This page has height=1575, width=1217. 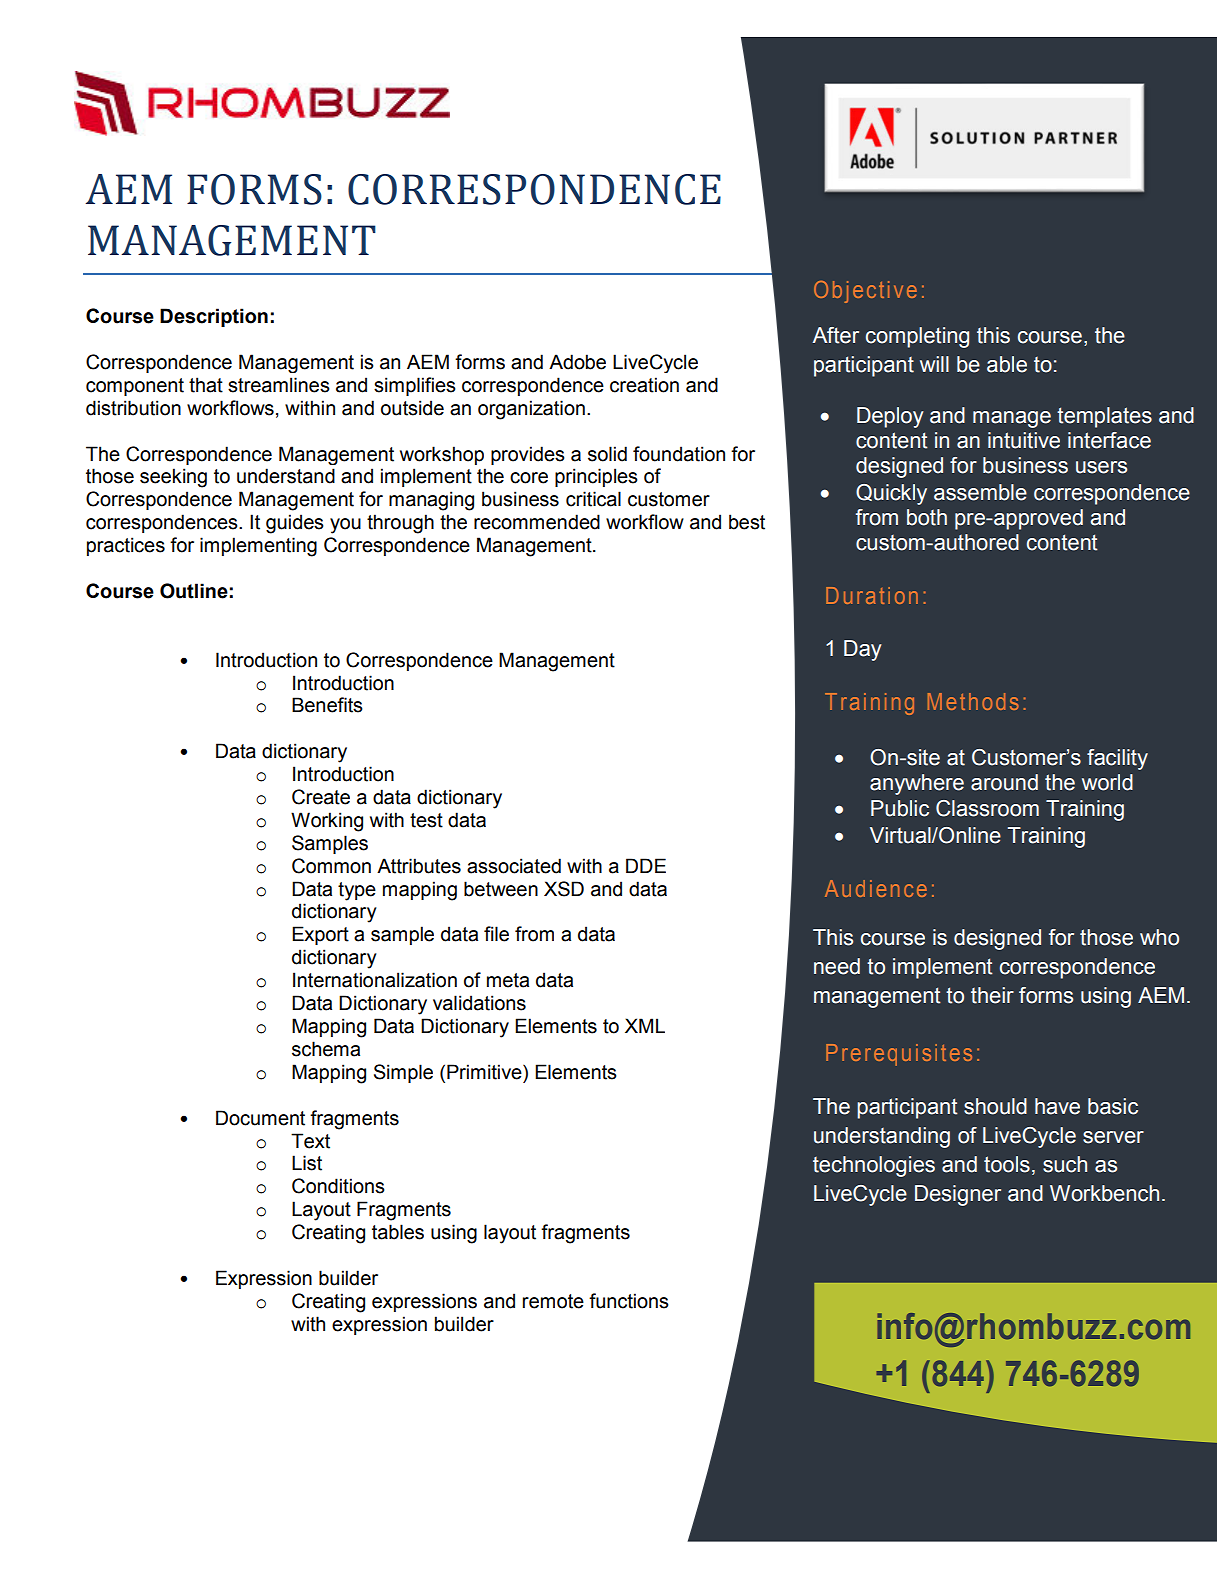 I want to click on XML, so click(x=645, y=1025).
